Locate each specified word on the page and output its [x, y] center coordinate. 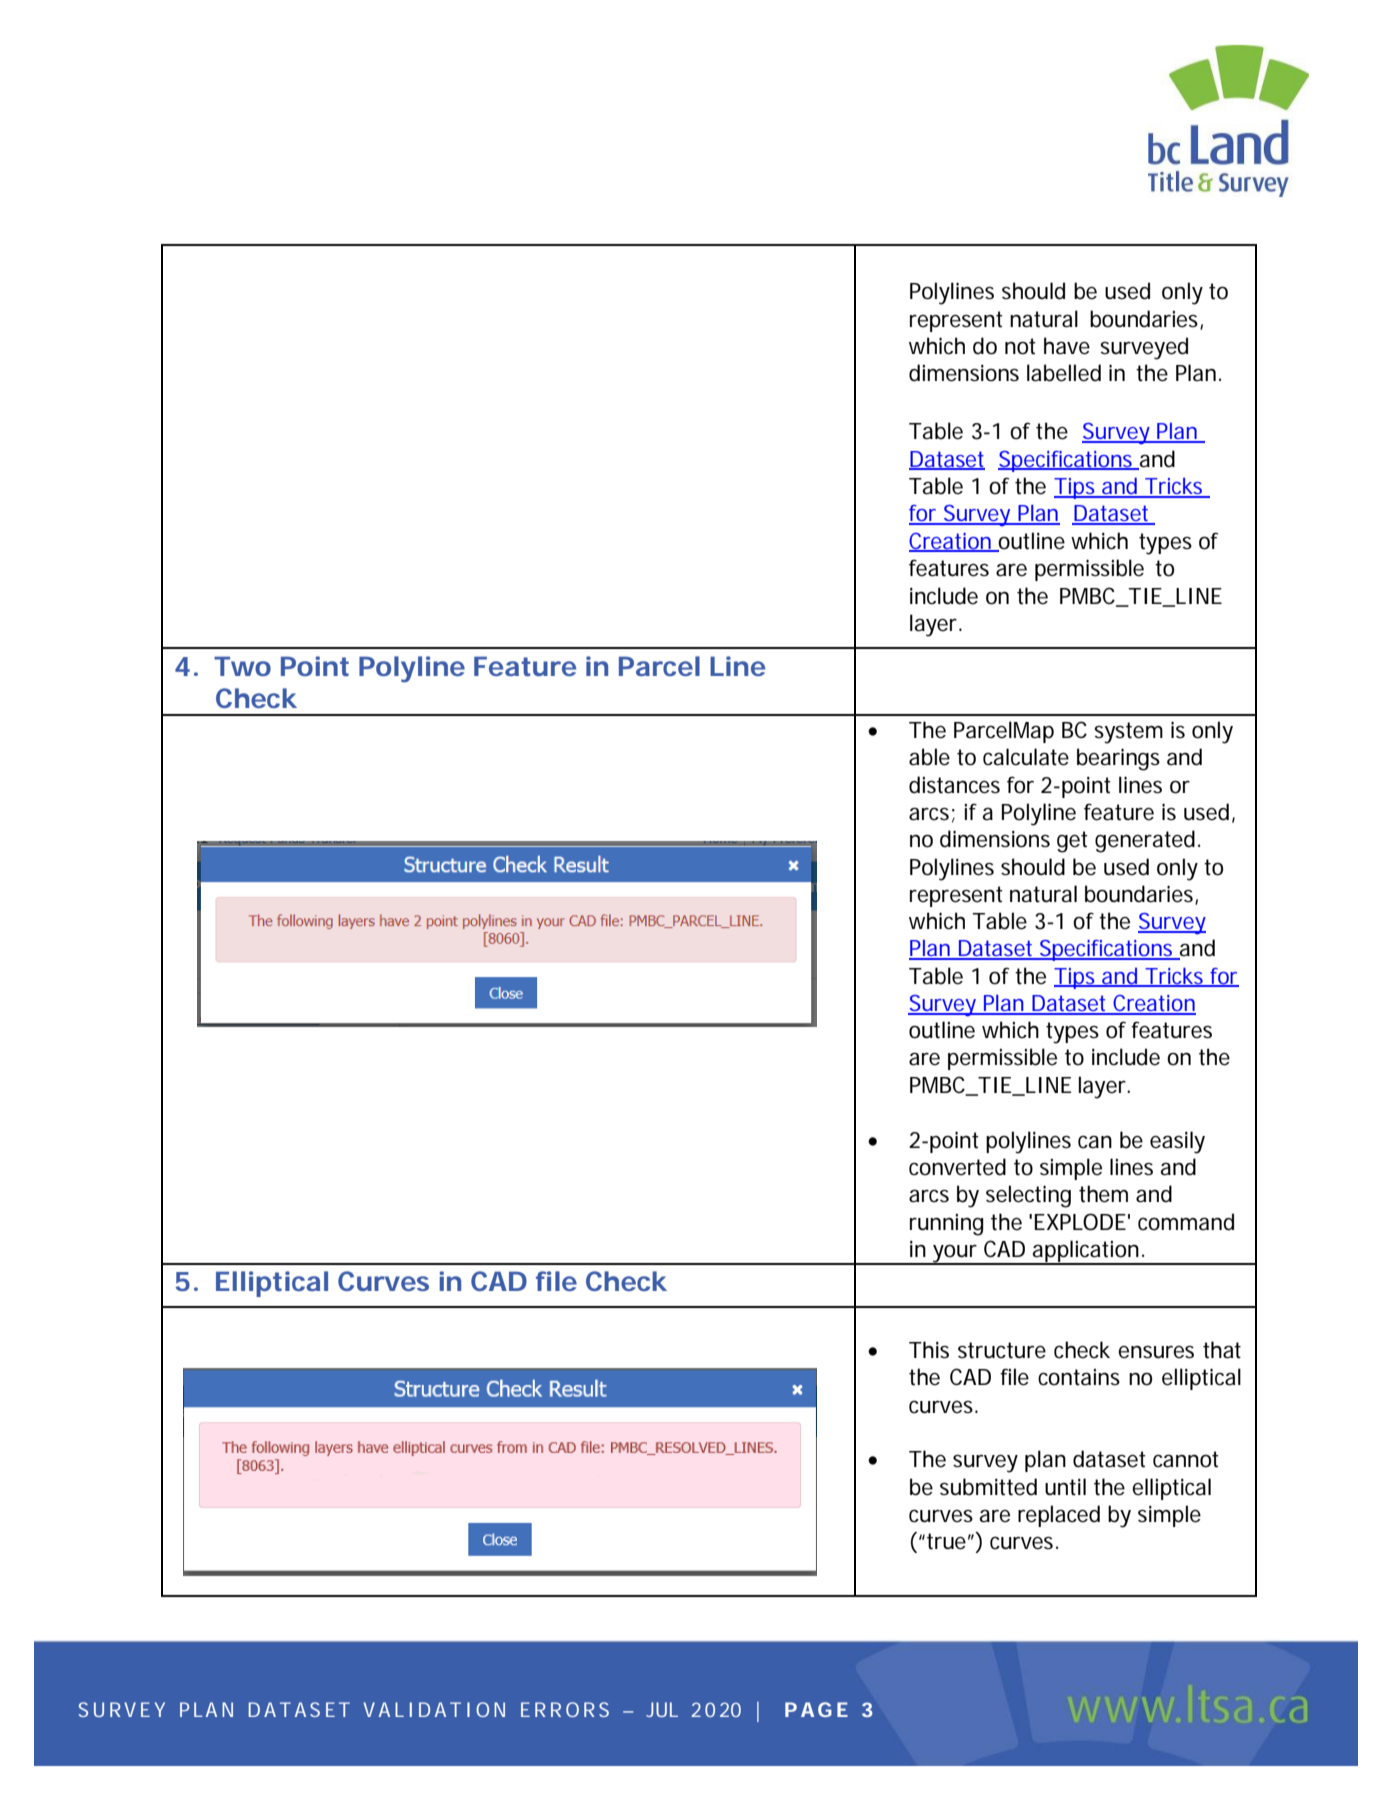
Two [242, 666]
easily [1177, 1142]
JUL [662, 1709]
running [947, 1225]
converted [957, 1167]
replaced [1059, 1516]
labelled [1064, 373]
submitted [988, 1487]
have [1067, 346]
